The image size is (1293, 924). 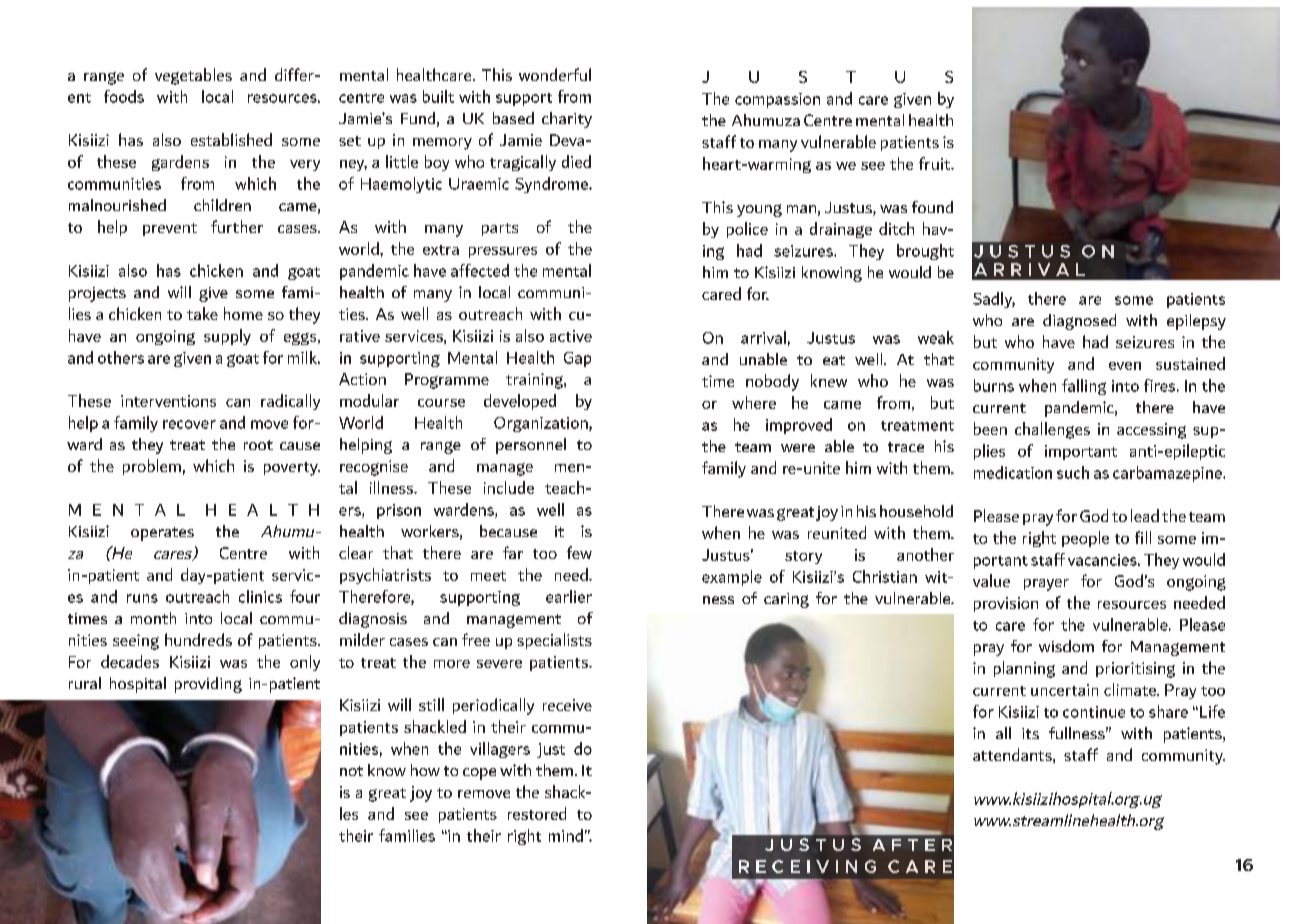 I want to click on charity, so click(x=567, y=120).
